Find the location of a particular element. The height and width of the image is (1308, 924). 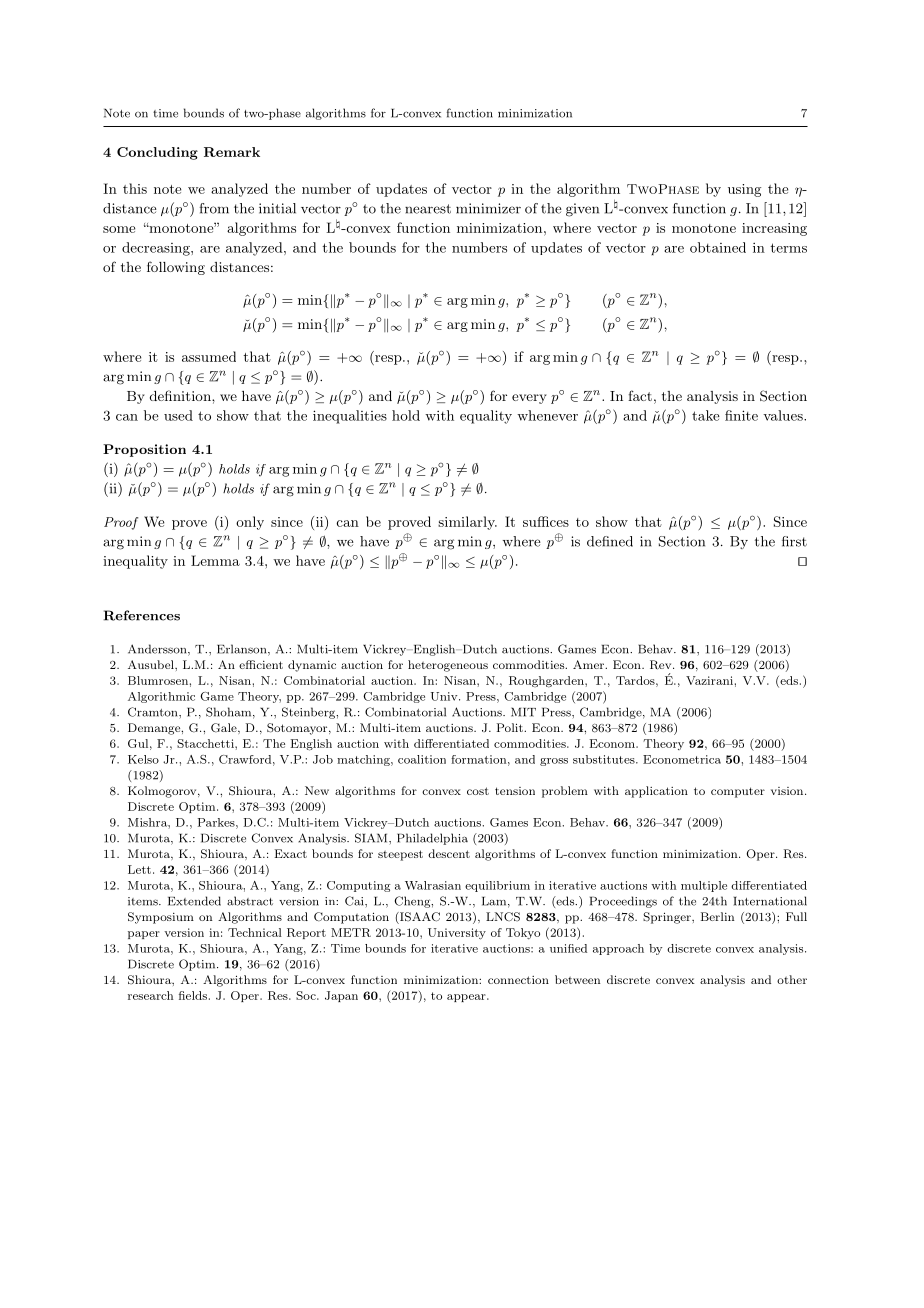

Kelso is located at coordinates (143, 759).
